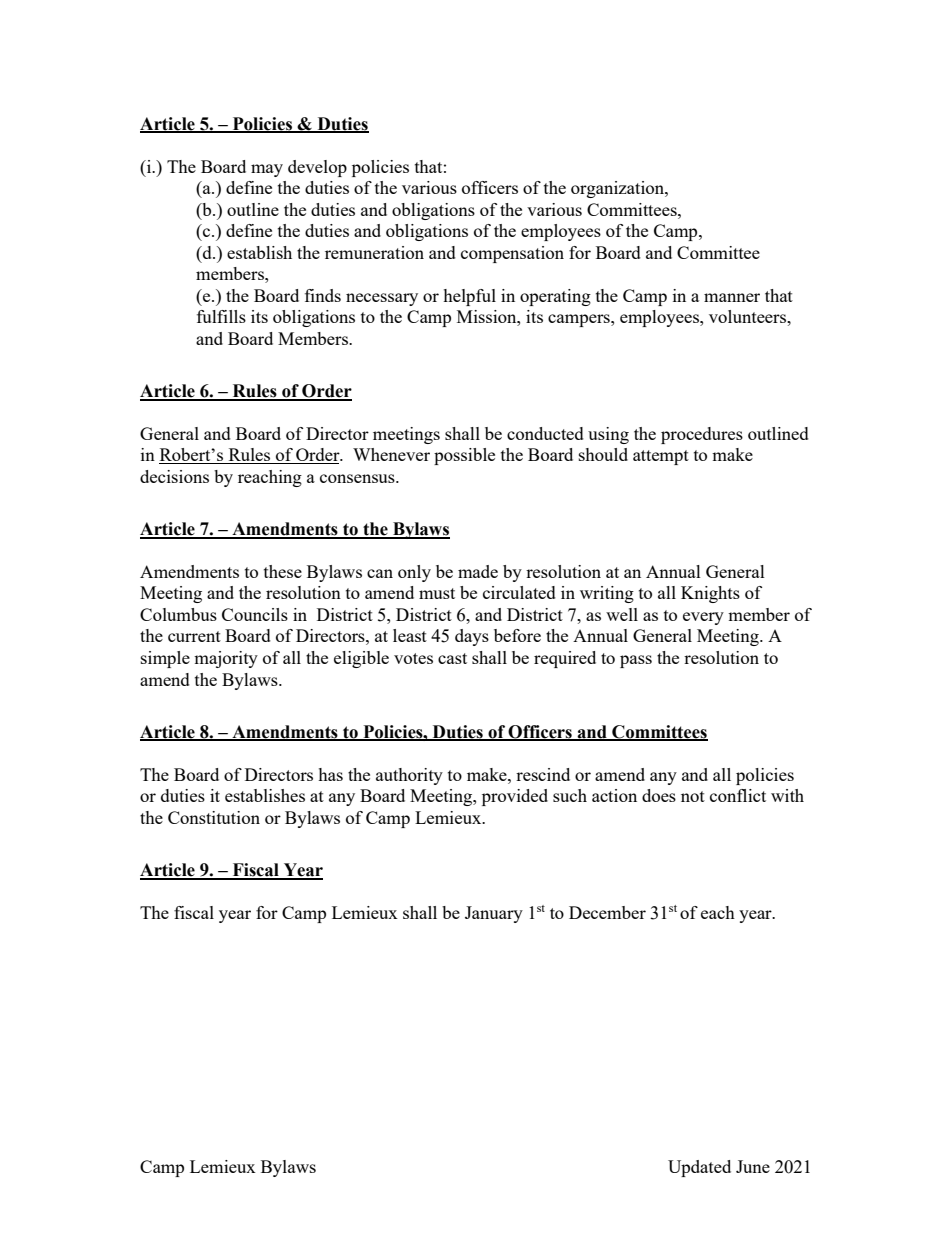 The height and width of the document is (1233, 952). I want to click on every, so click(703, 618).
